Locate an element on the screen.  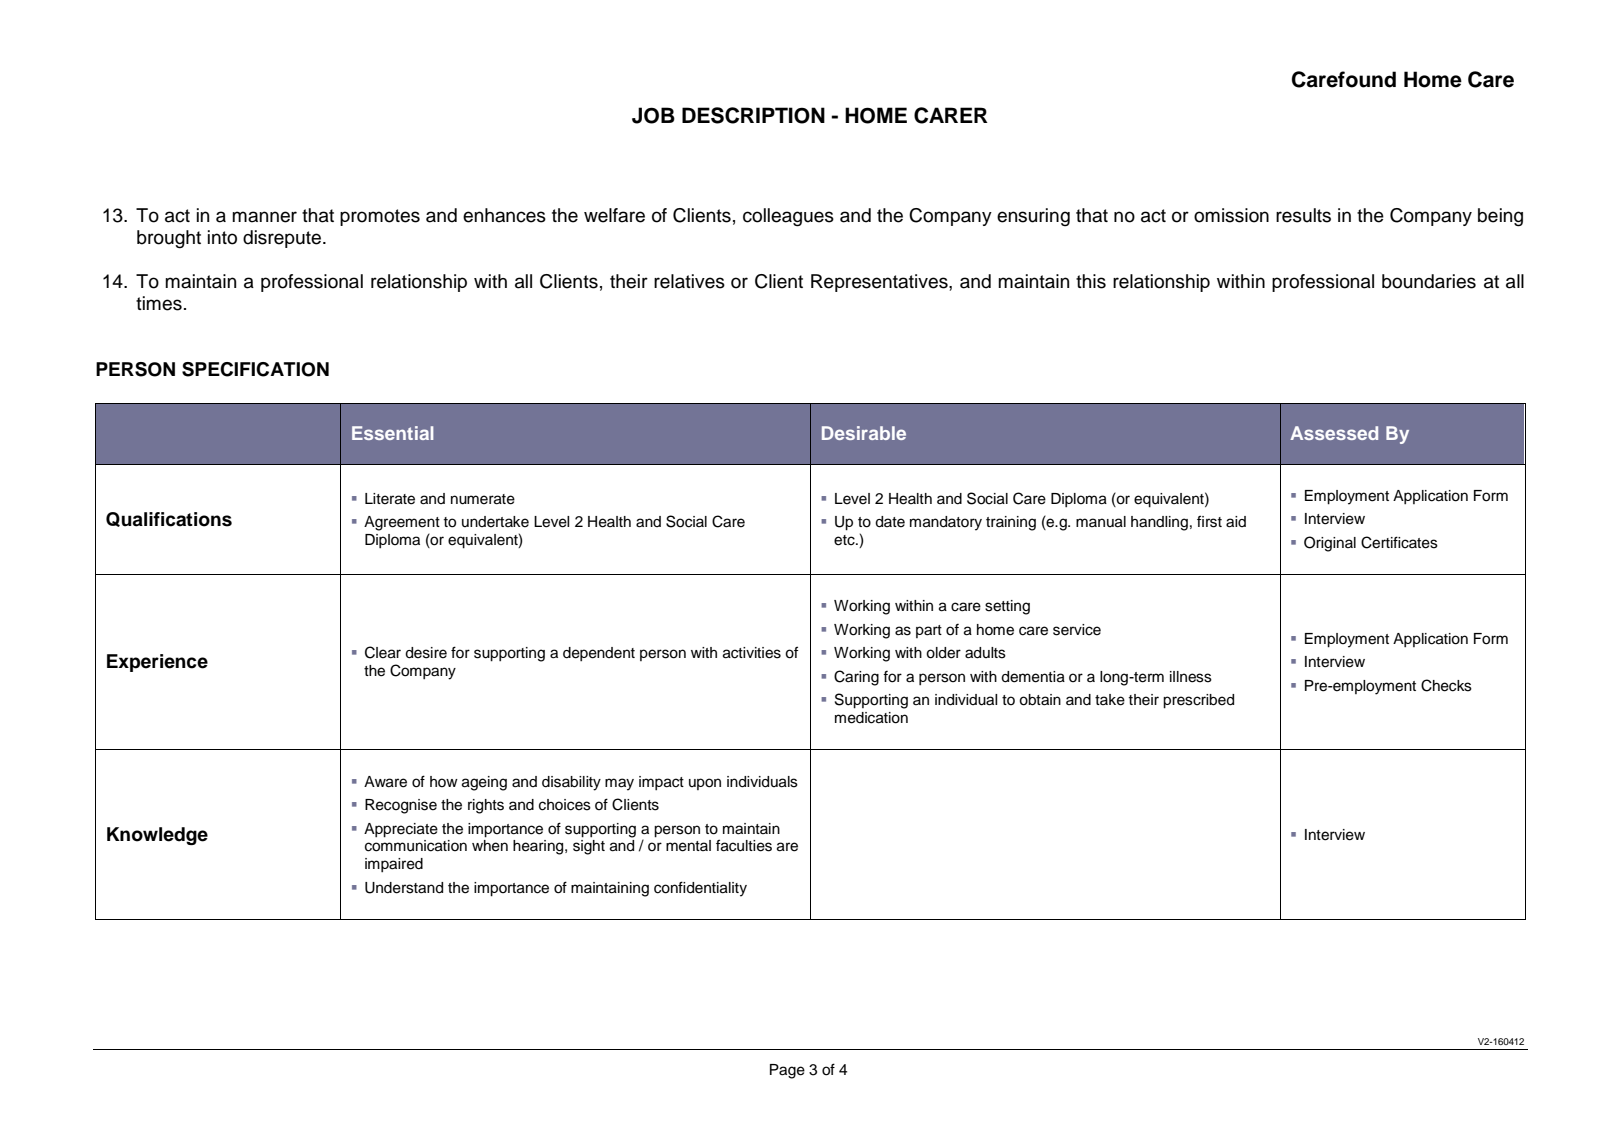
Understand is located at coordinates (404, 888).
